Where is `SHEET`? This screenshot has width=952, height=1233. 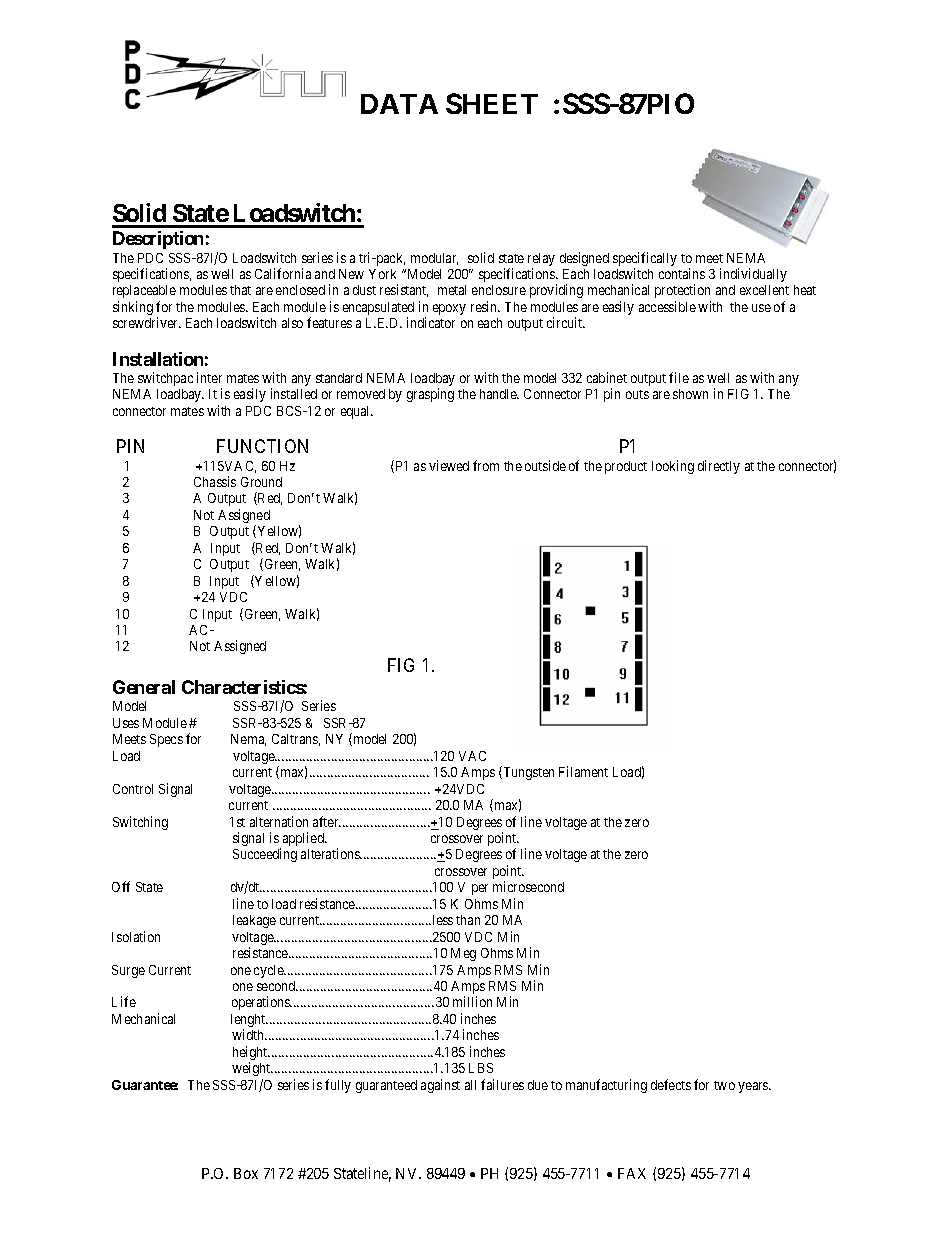
SHEET is located at coordinates (492, 103).
